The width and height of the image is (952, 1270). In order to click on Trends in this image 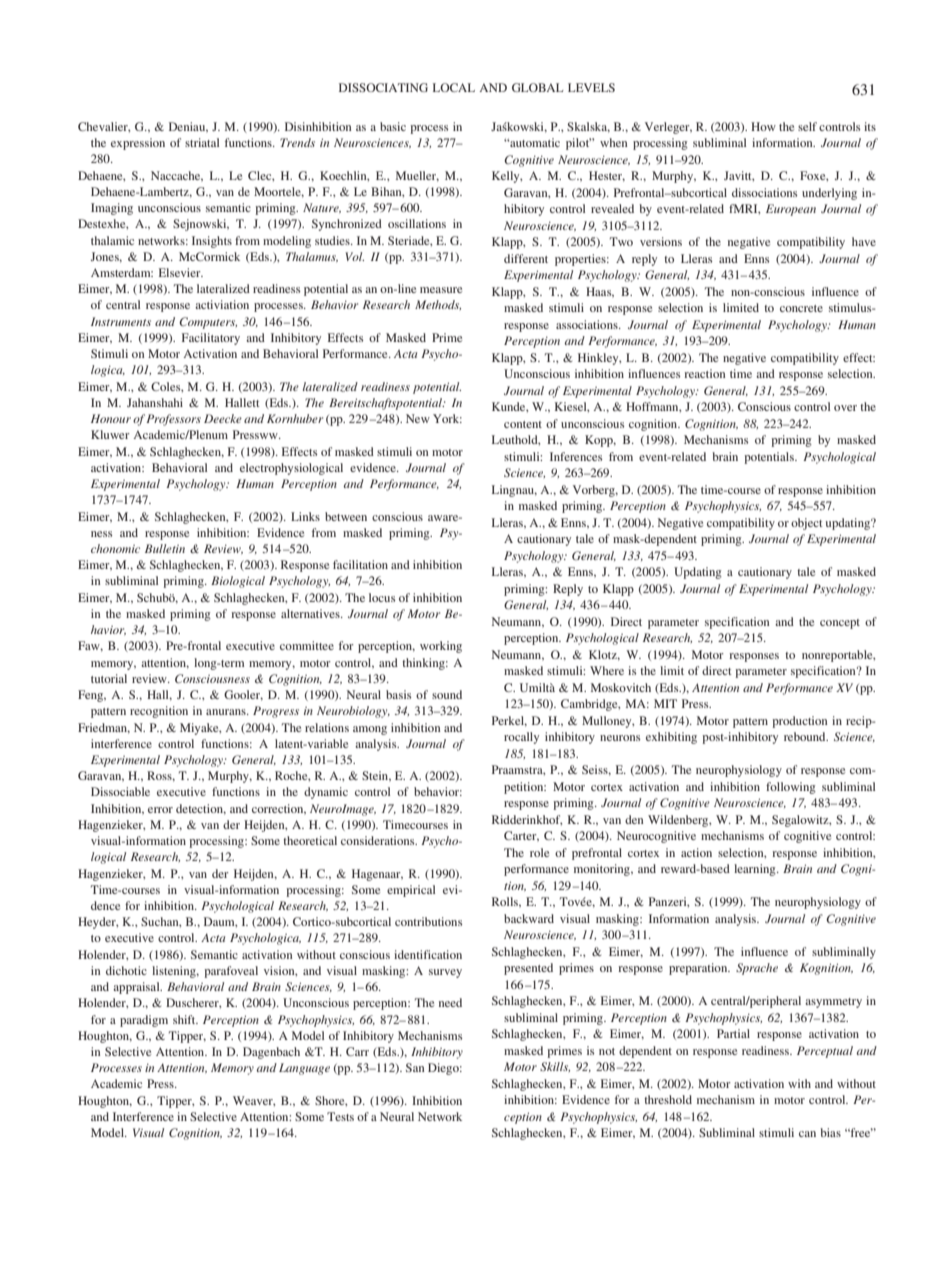, I will do `click(297, 142)`.
